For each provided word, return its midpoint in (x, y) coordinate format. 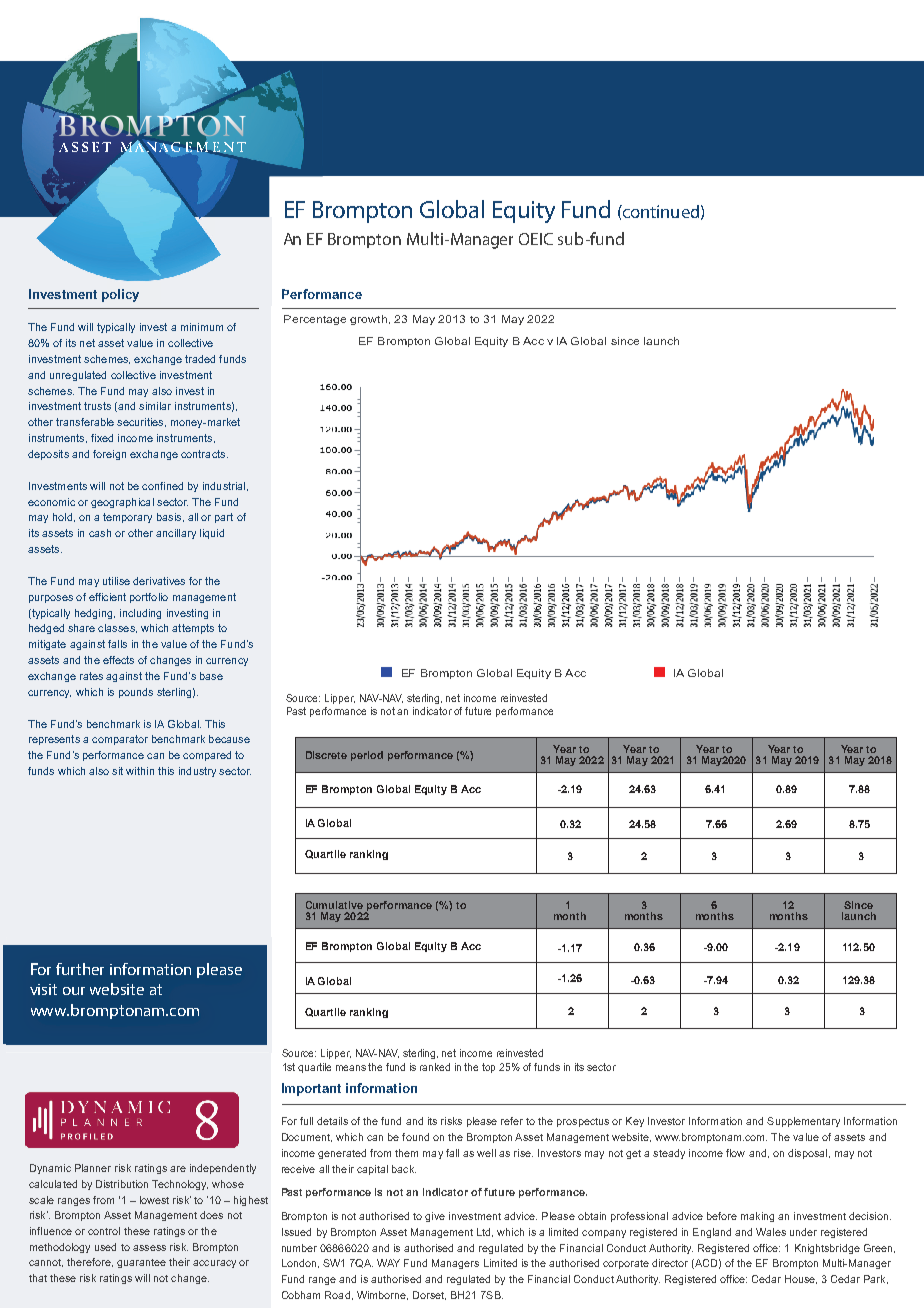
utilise (116, 581)
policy (120, 295)
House (801, 1279)
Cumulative (334, 905)
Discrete (326, 755)
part (224, 518)
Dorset (429, 1295)
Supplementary (803, 1122)
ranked (435, 1067)
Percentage (315, 320)
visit (43, 989)
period (367, 756)
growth (368, 320)
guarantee (141, 1263)
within (140, 771)
